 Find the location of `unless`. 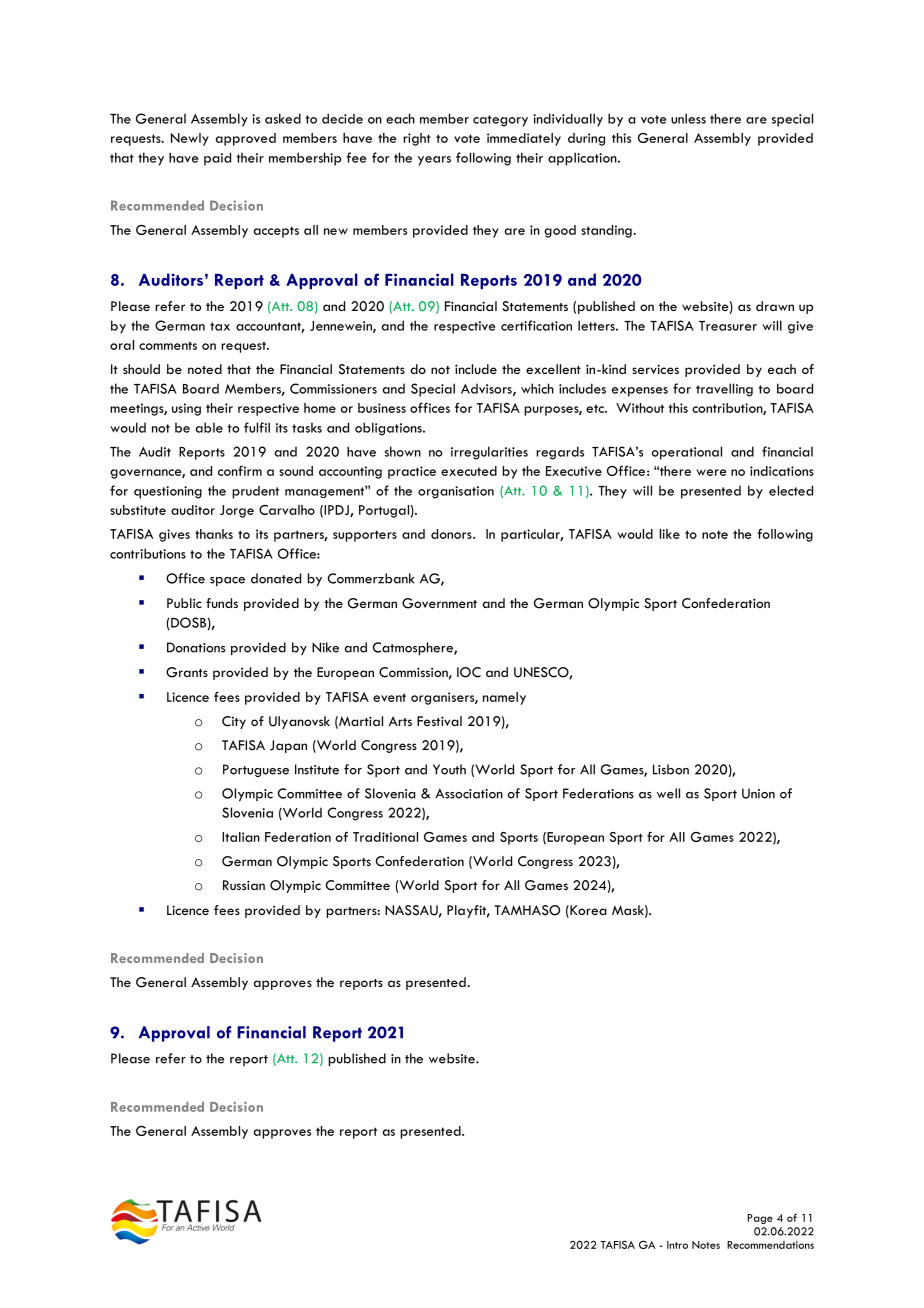

unless is located at coordinates (688, 118).
